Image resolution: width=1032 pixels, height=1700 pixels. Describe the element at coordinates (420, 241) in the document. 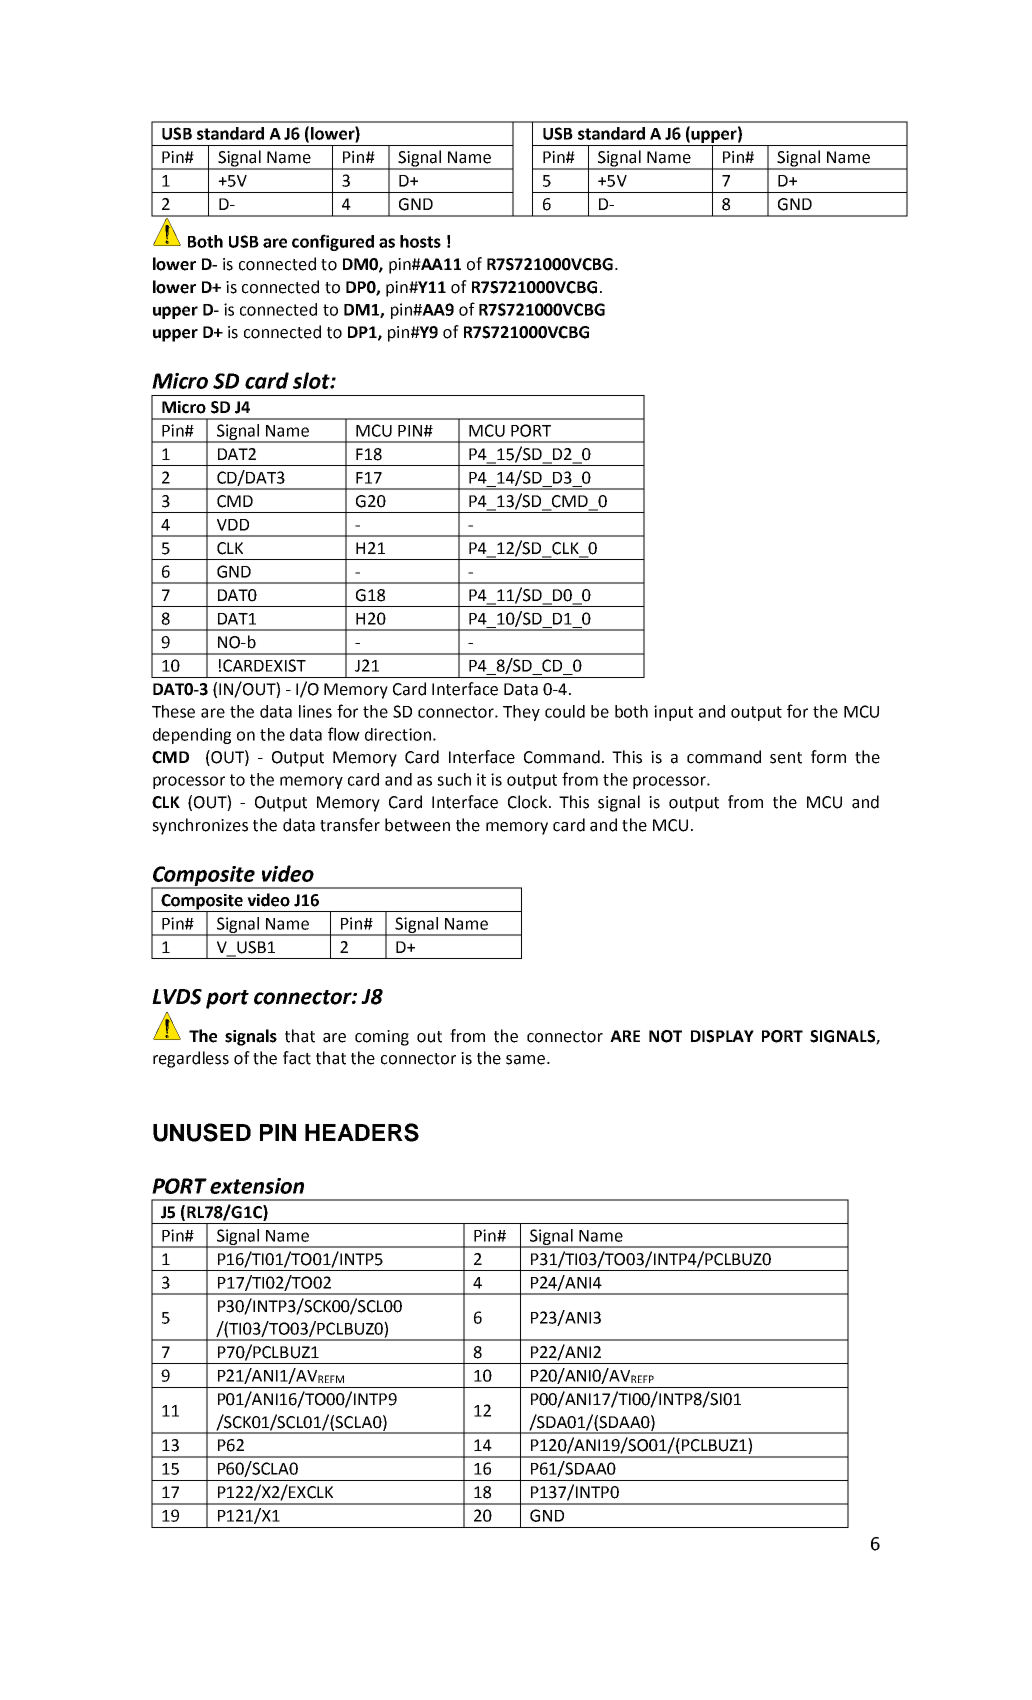

I see `hosts` at that location.
